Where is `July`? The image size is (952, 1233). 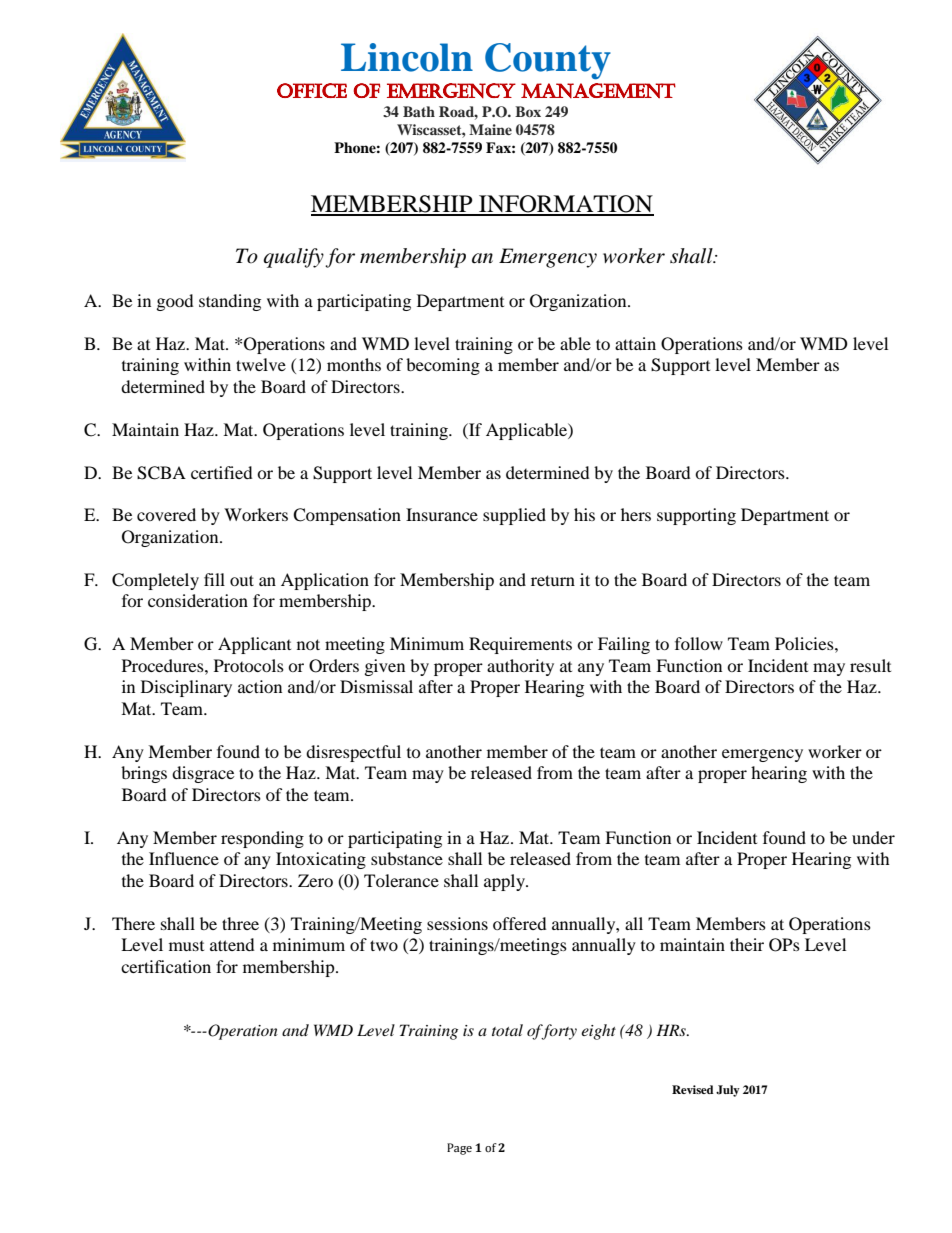
July is located at coordinates (728, 1091).
